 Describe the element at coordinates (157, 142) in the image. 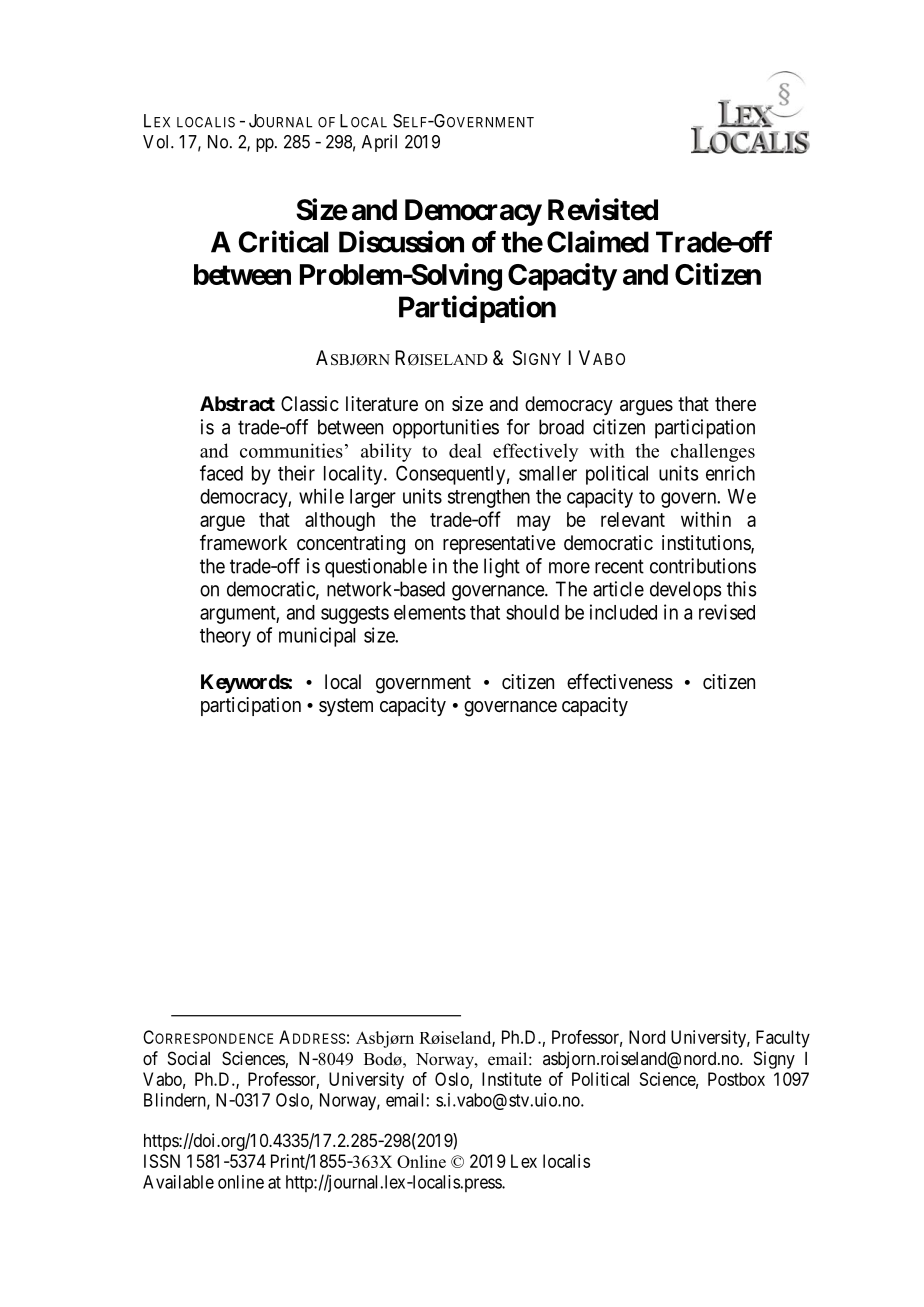

I see `Vol` at that location.
